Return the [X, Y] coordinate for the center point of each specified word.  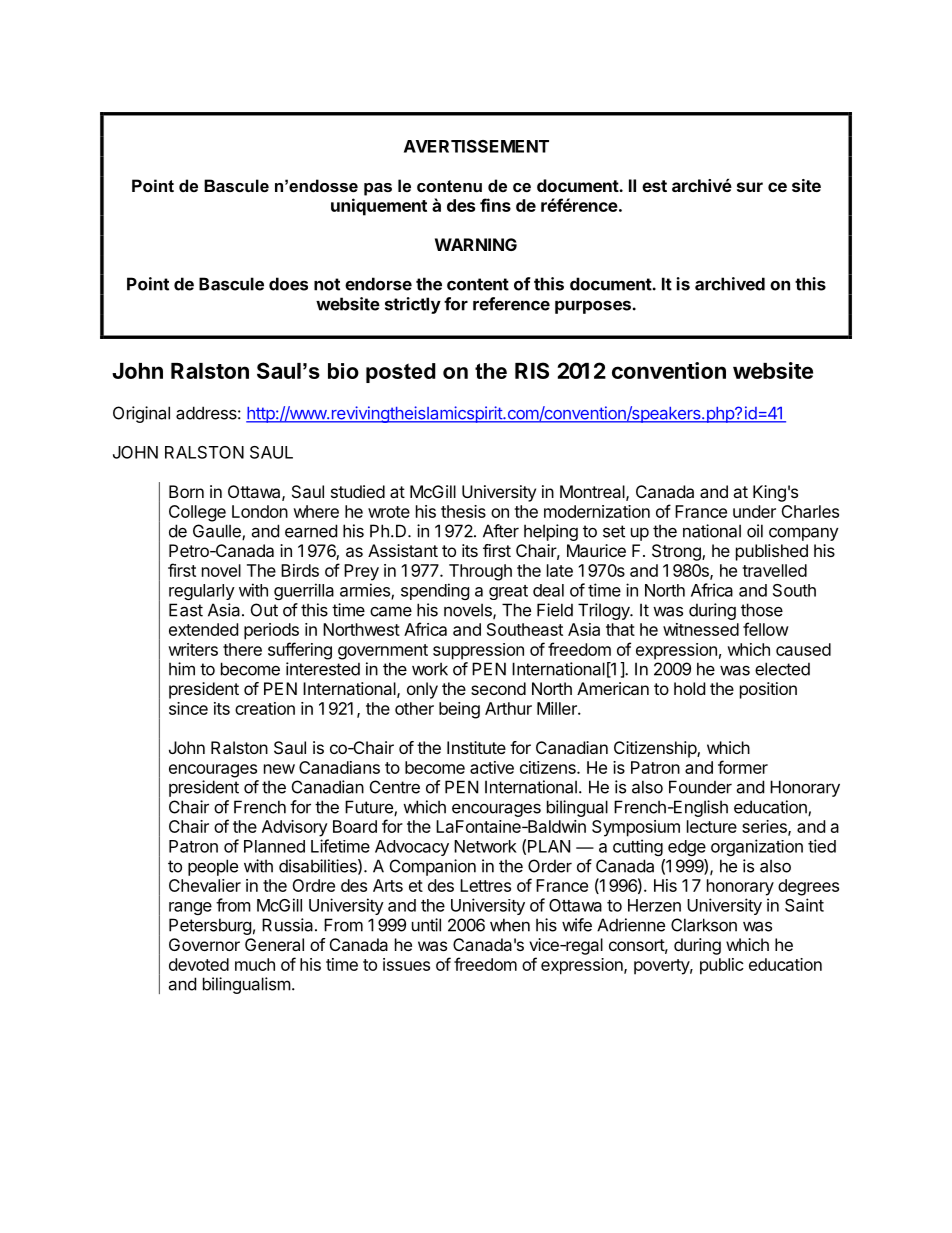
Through [480, 572]
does [288, 284]
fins [495, 205]
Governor [204, 944]
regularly [202, 592]
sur [750, 187]
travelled [774, 570]
